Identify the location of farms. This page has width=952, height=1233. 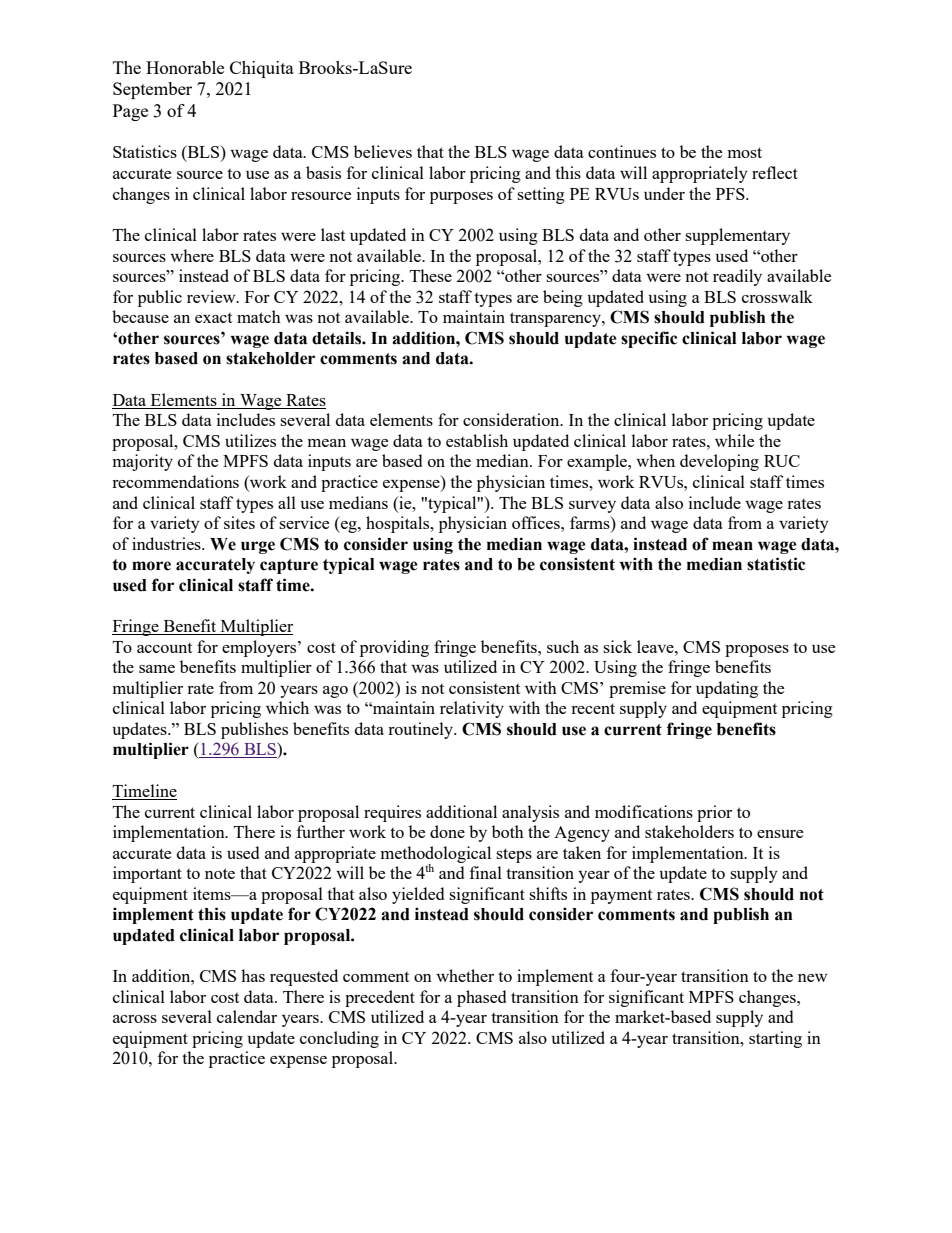
(591, 524).
